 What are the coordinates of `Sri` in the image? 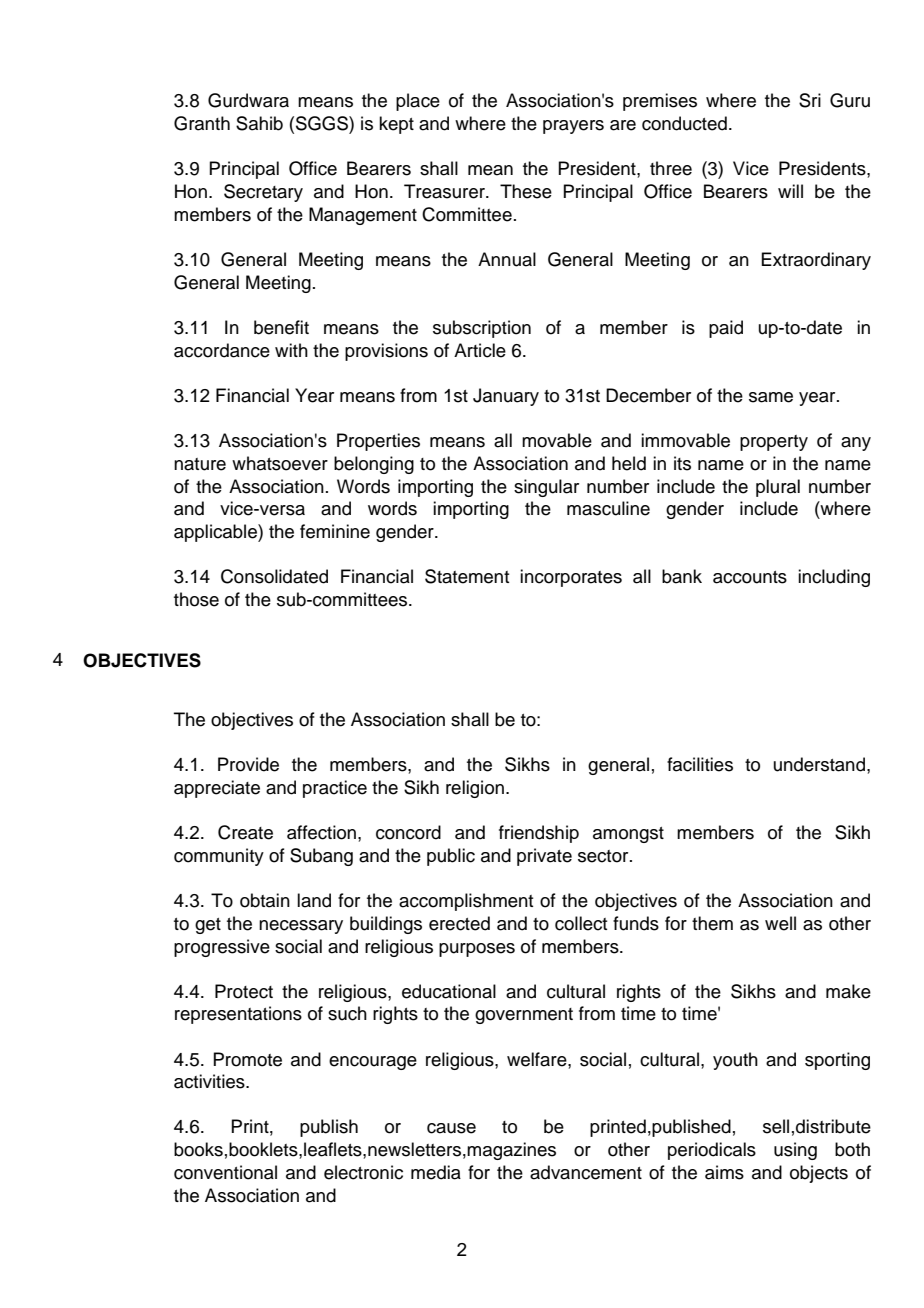 It's located at (810, 100).
